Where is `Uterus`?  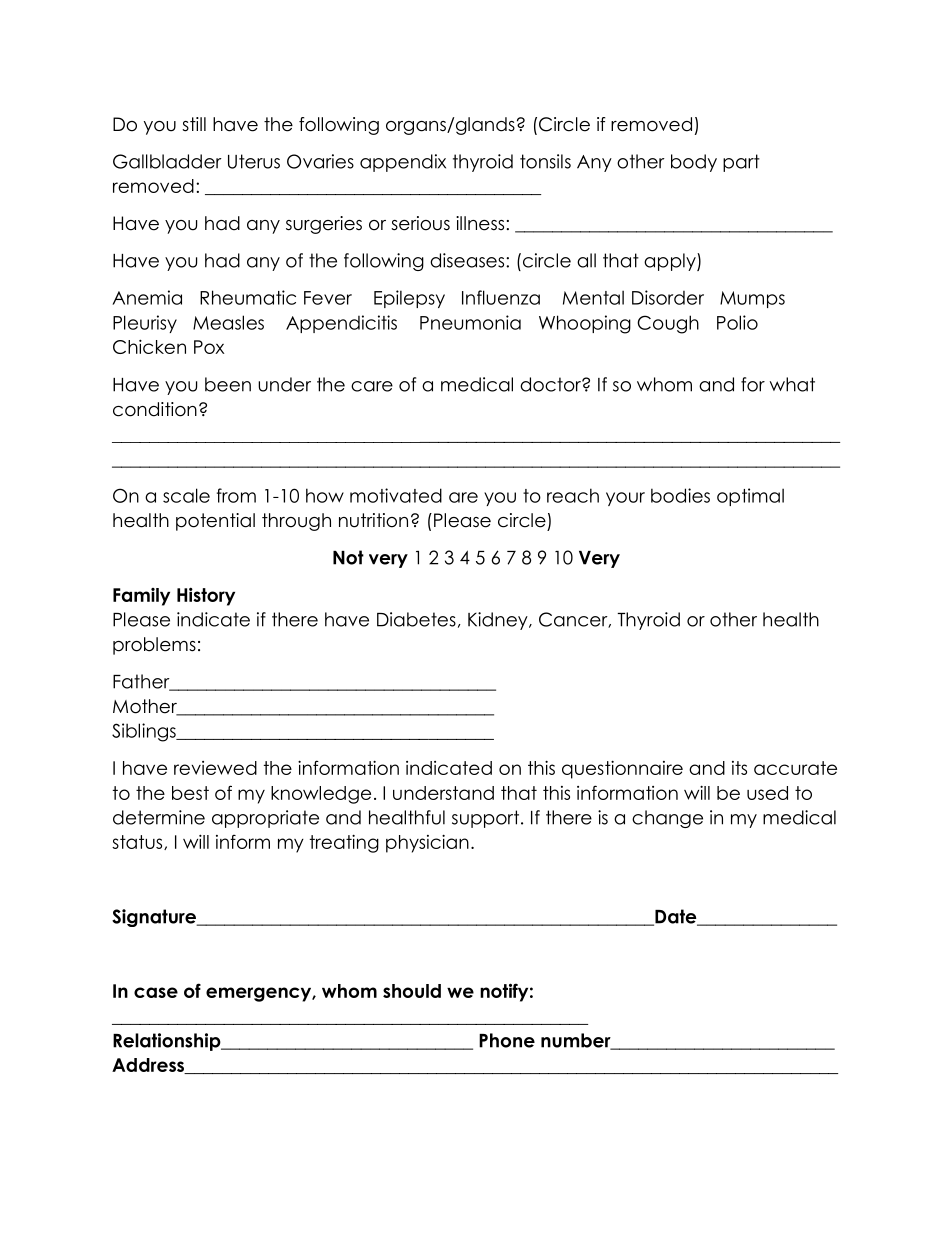 Uterus is located at coordinates (254, 161).
